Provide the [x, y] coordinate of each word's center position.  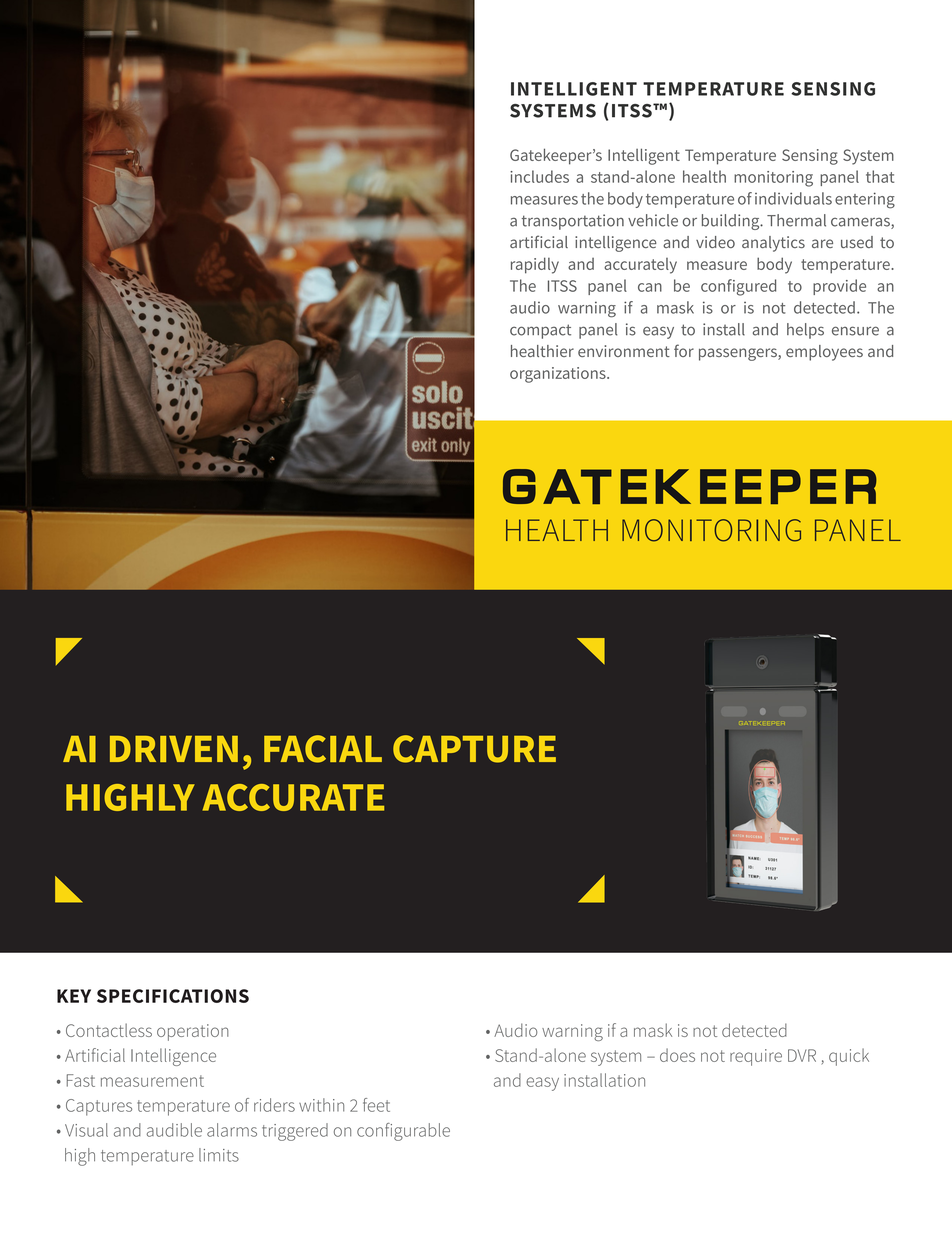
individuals [793, 198]
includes [539, 176]
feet [376, 1105]
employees [824, 353]
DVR [802, 1055]
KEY [74, 996]
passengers [739, 354]
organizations [559, 375]
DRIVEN [174, 749]
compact [540, 331]
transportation [573, 222]
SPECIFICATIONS [173, 996]
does [677, 1055]
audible [174, 1130]
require [756, 1057]
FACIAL [323, 749]
